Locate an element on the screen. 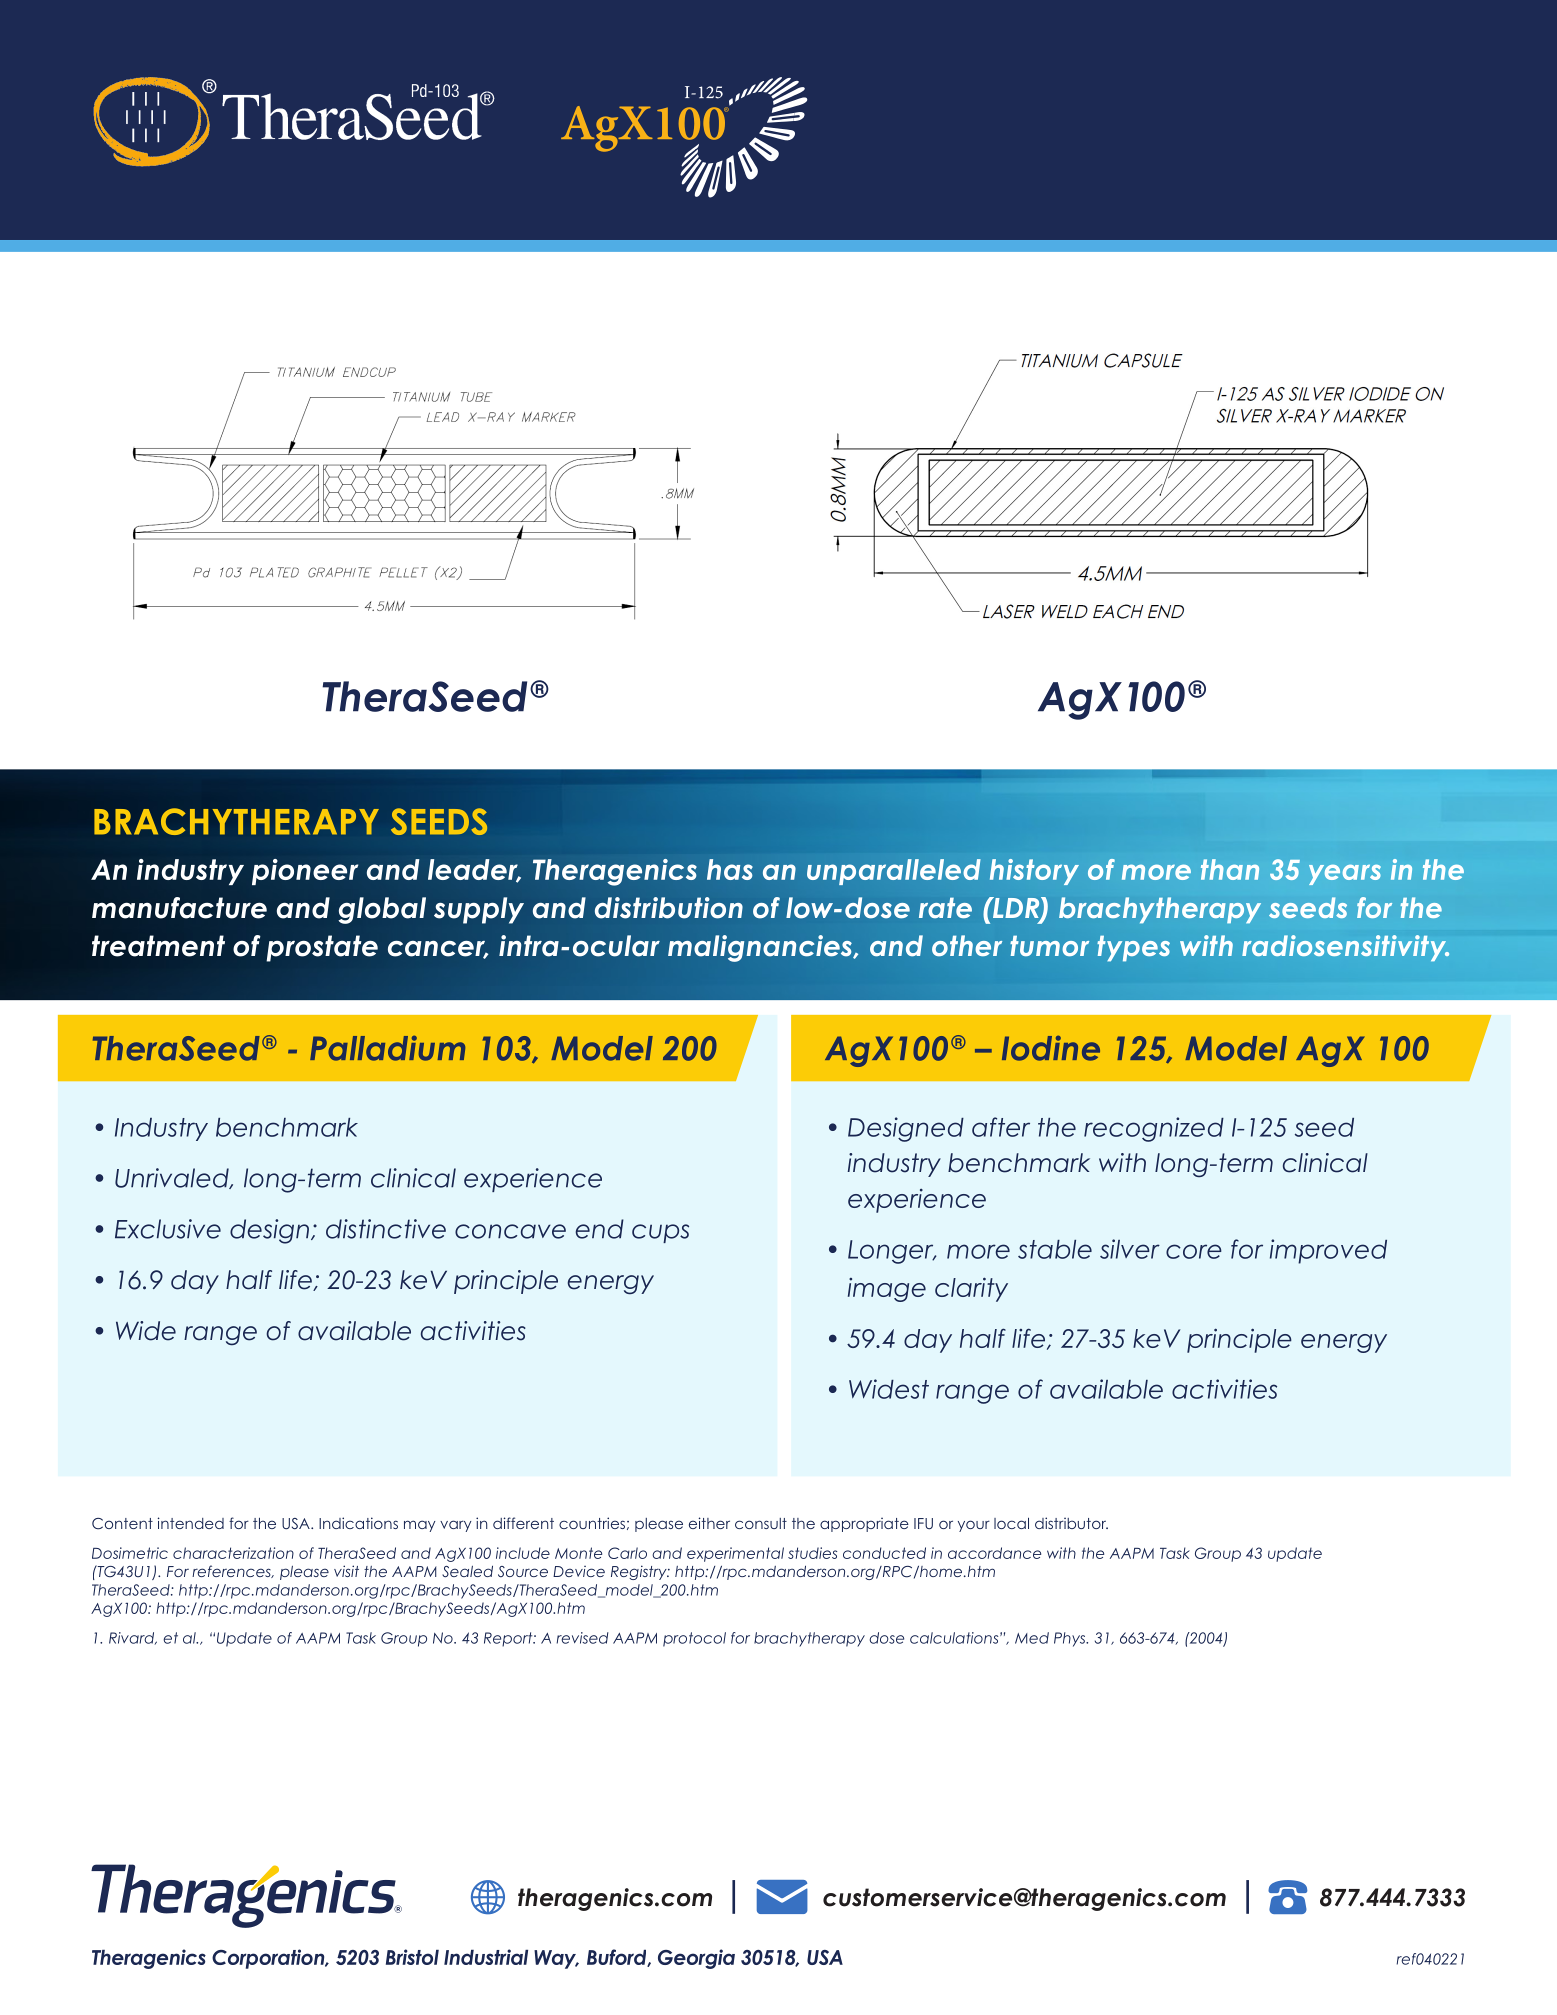  characterization is located at coordinates (233, 1553).
